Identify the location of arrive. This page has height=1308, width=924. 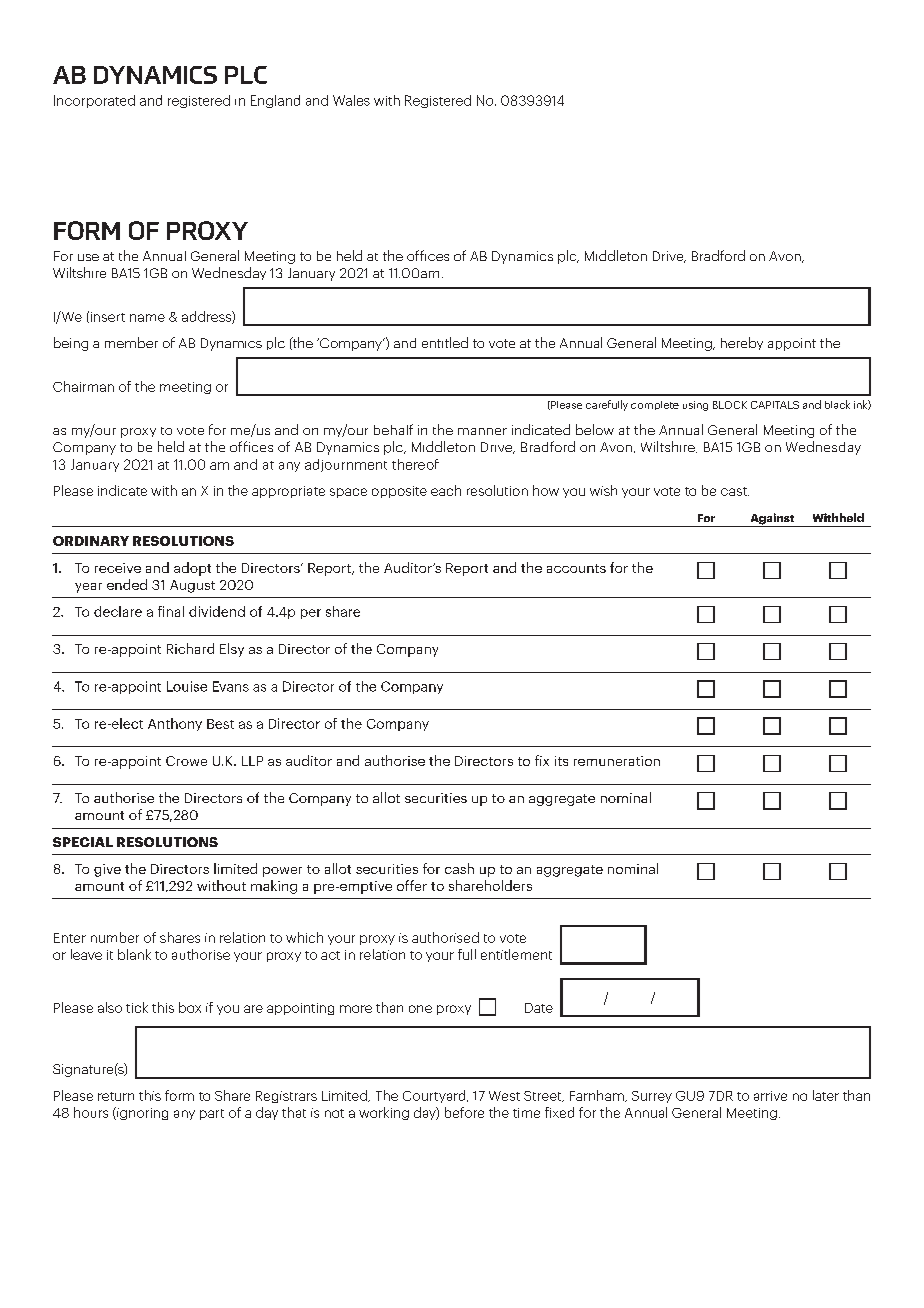
(770, 1096).
